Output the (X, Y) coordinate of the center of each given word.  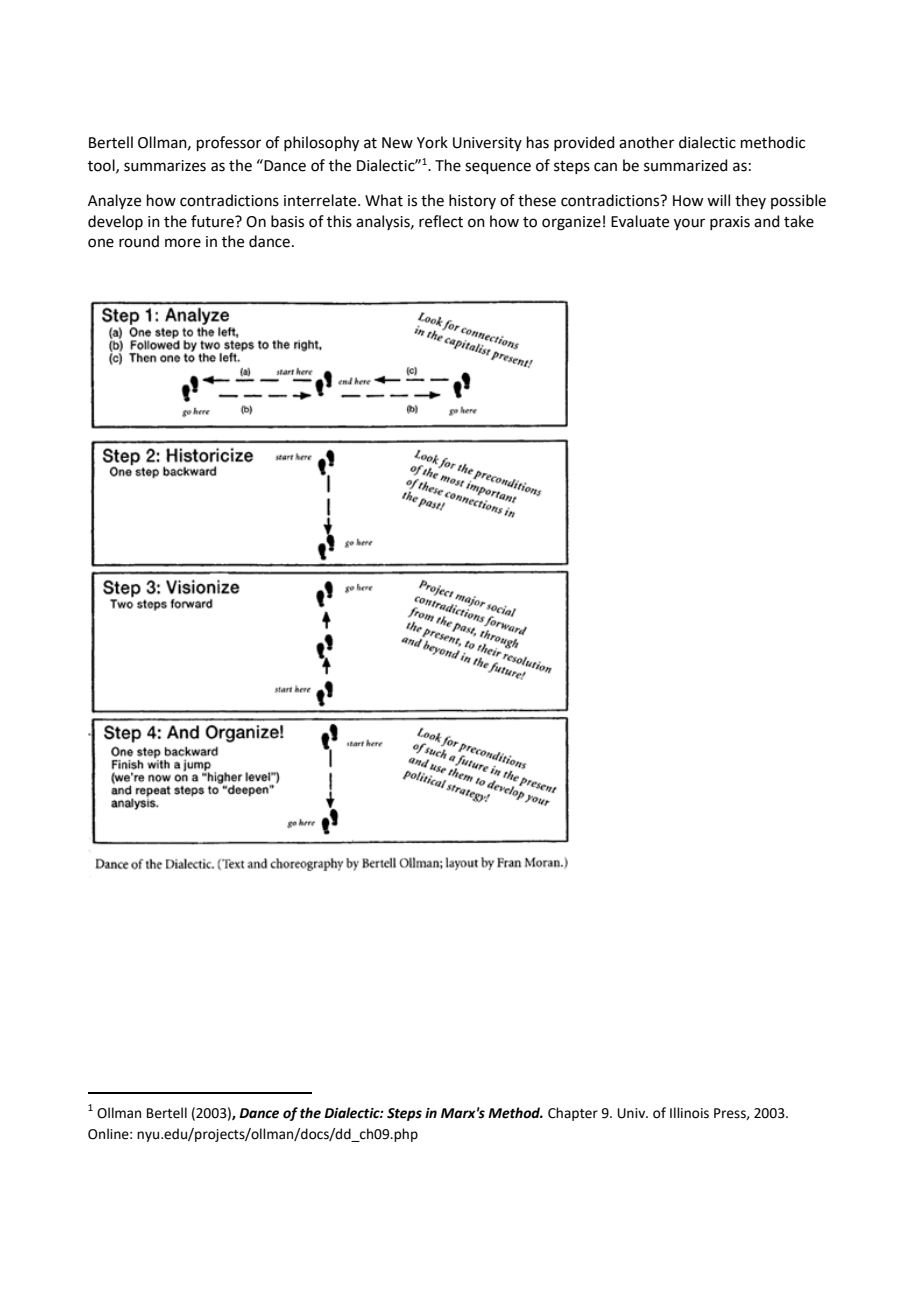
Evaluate (640, 221)
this (339, 221)
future (213, 221)
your (689, 224)
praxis (730, 223)
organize (571, 223)
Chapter (573, 1114)
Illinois (689, 1113)
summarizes (165, 166)
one (101, 243)
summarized (686, 165)
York (432, 142)
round (139, 241)
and (767, 221)
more (183, 243)
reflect (441, 221)
